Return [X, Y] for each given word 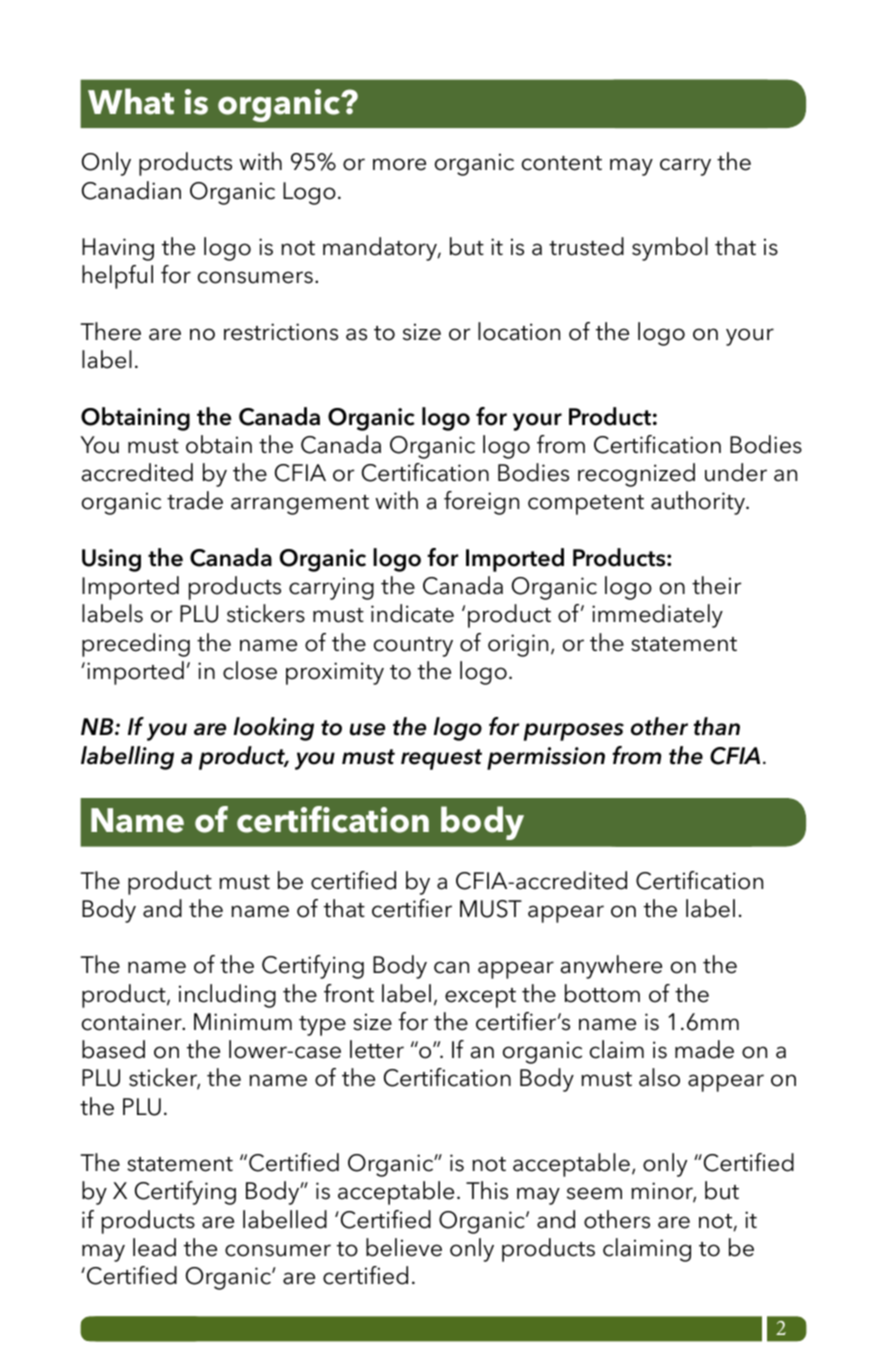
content [562, 163]
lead [154, 1247]
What [131, 101]
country [413, 647]
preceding [136, 645]
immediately [657, 616]
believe [404, 1247]
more [399, 164]
